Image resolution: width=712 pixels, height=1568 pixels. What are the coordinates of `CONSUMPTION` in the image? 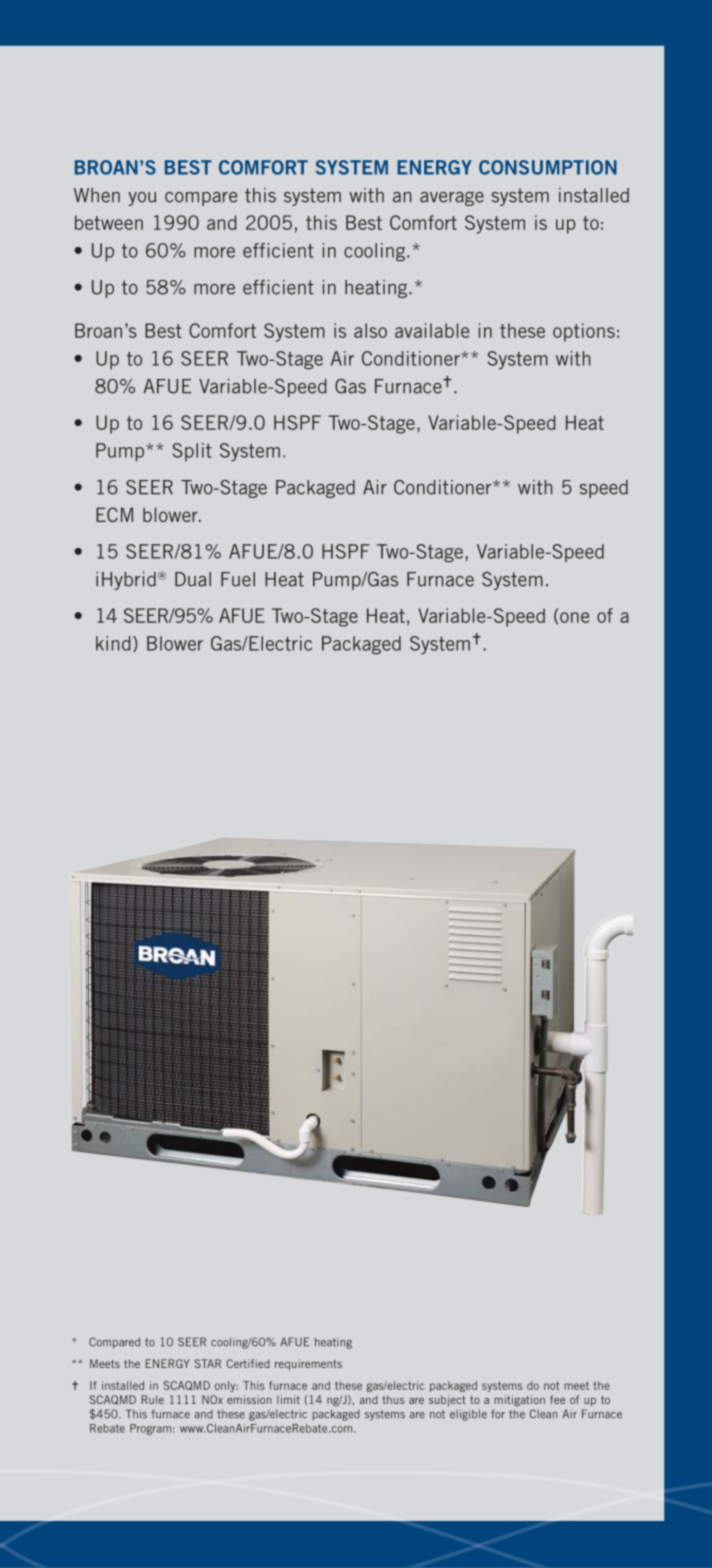 It's located at (548, 167).
